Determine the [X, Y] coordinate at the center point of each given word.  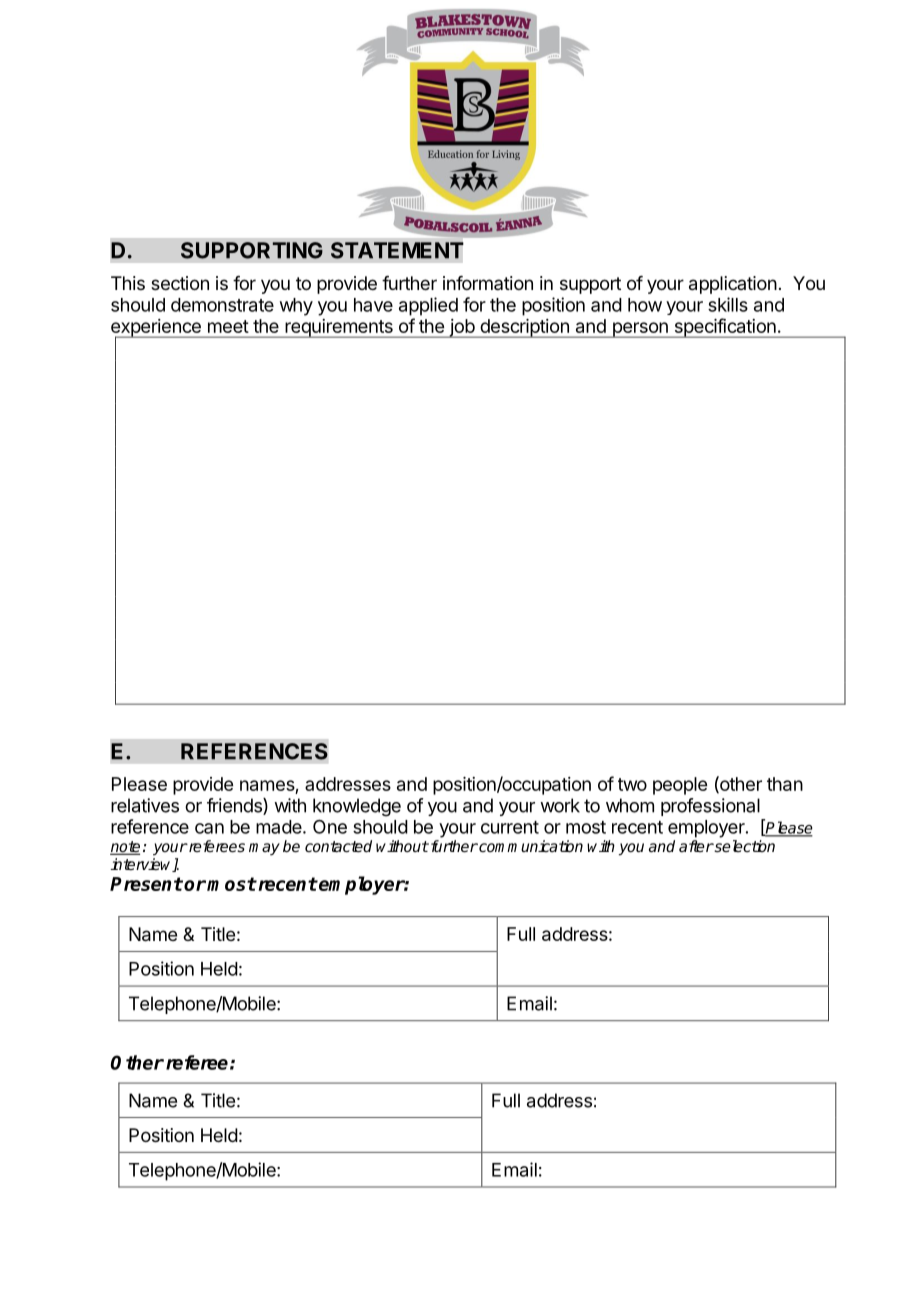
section [180, 283]
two [632, 784]
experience [157, 329]
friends [235, 806]
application [733, 285]
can [209, 828]
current [510, 827]
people [680, 786]
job [461, 328]
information [488, 283]
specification [725, 328]
